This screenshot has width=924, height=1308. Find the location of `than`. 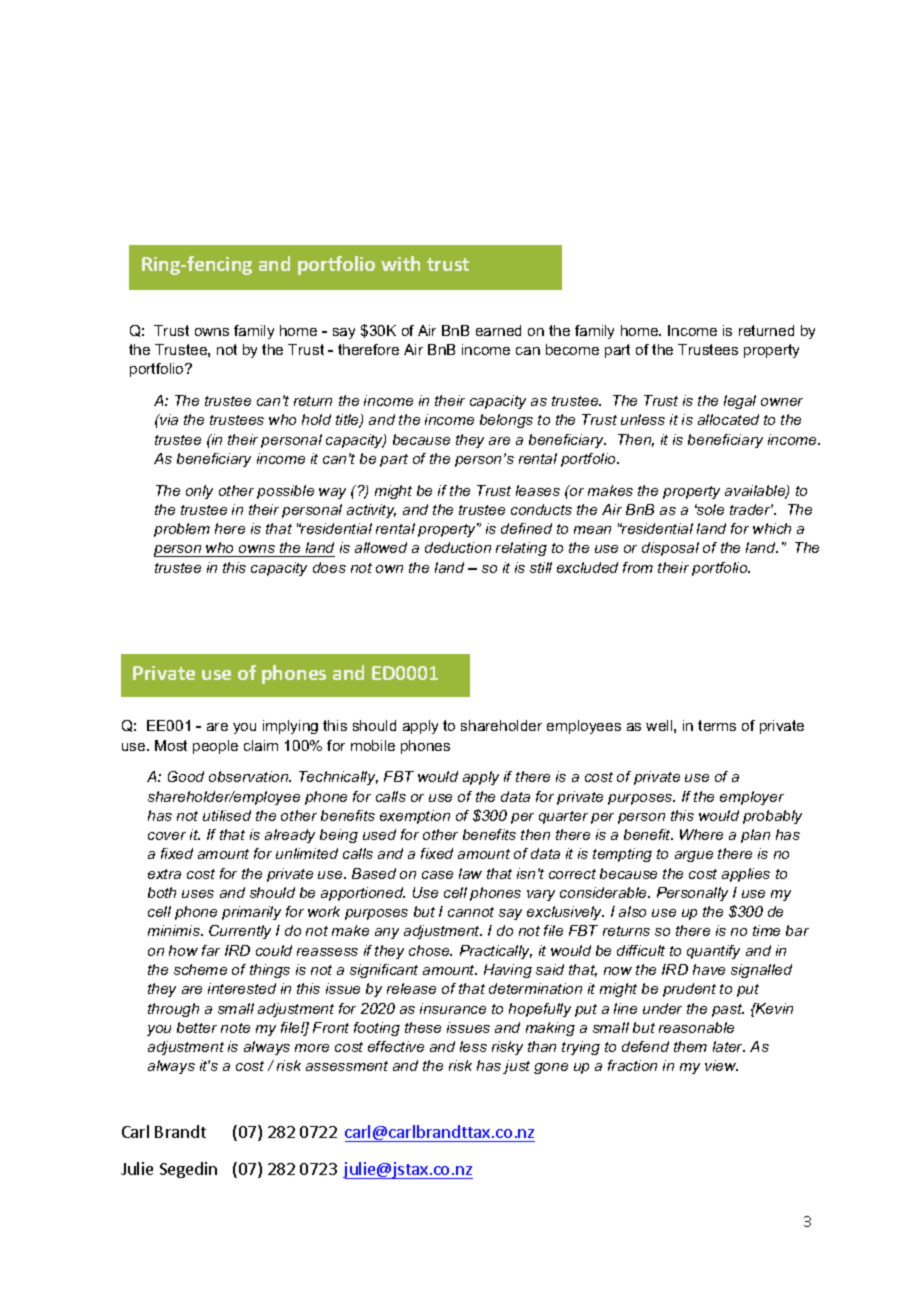

than is located at coordinates (542, 1046).
